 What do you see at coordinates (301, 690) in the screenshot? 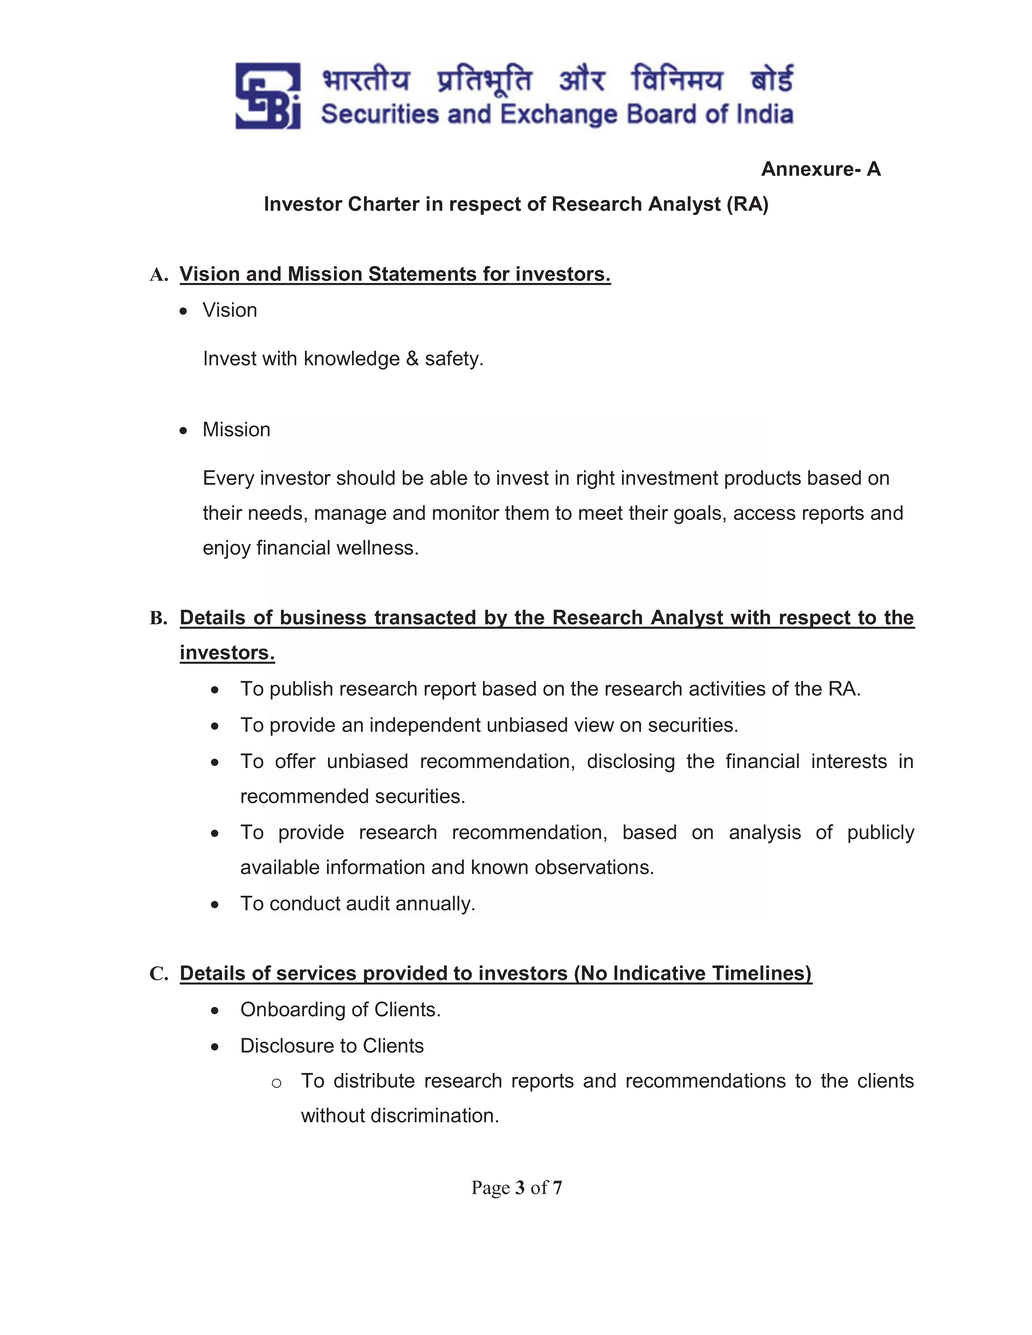
I see `publish` at bounding box center [301, 690].
